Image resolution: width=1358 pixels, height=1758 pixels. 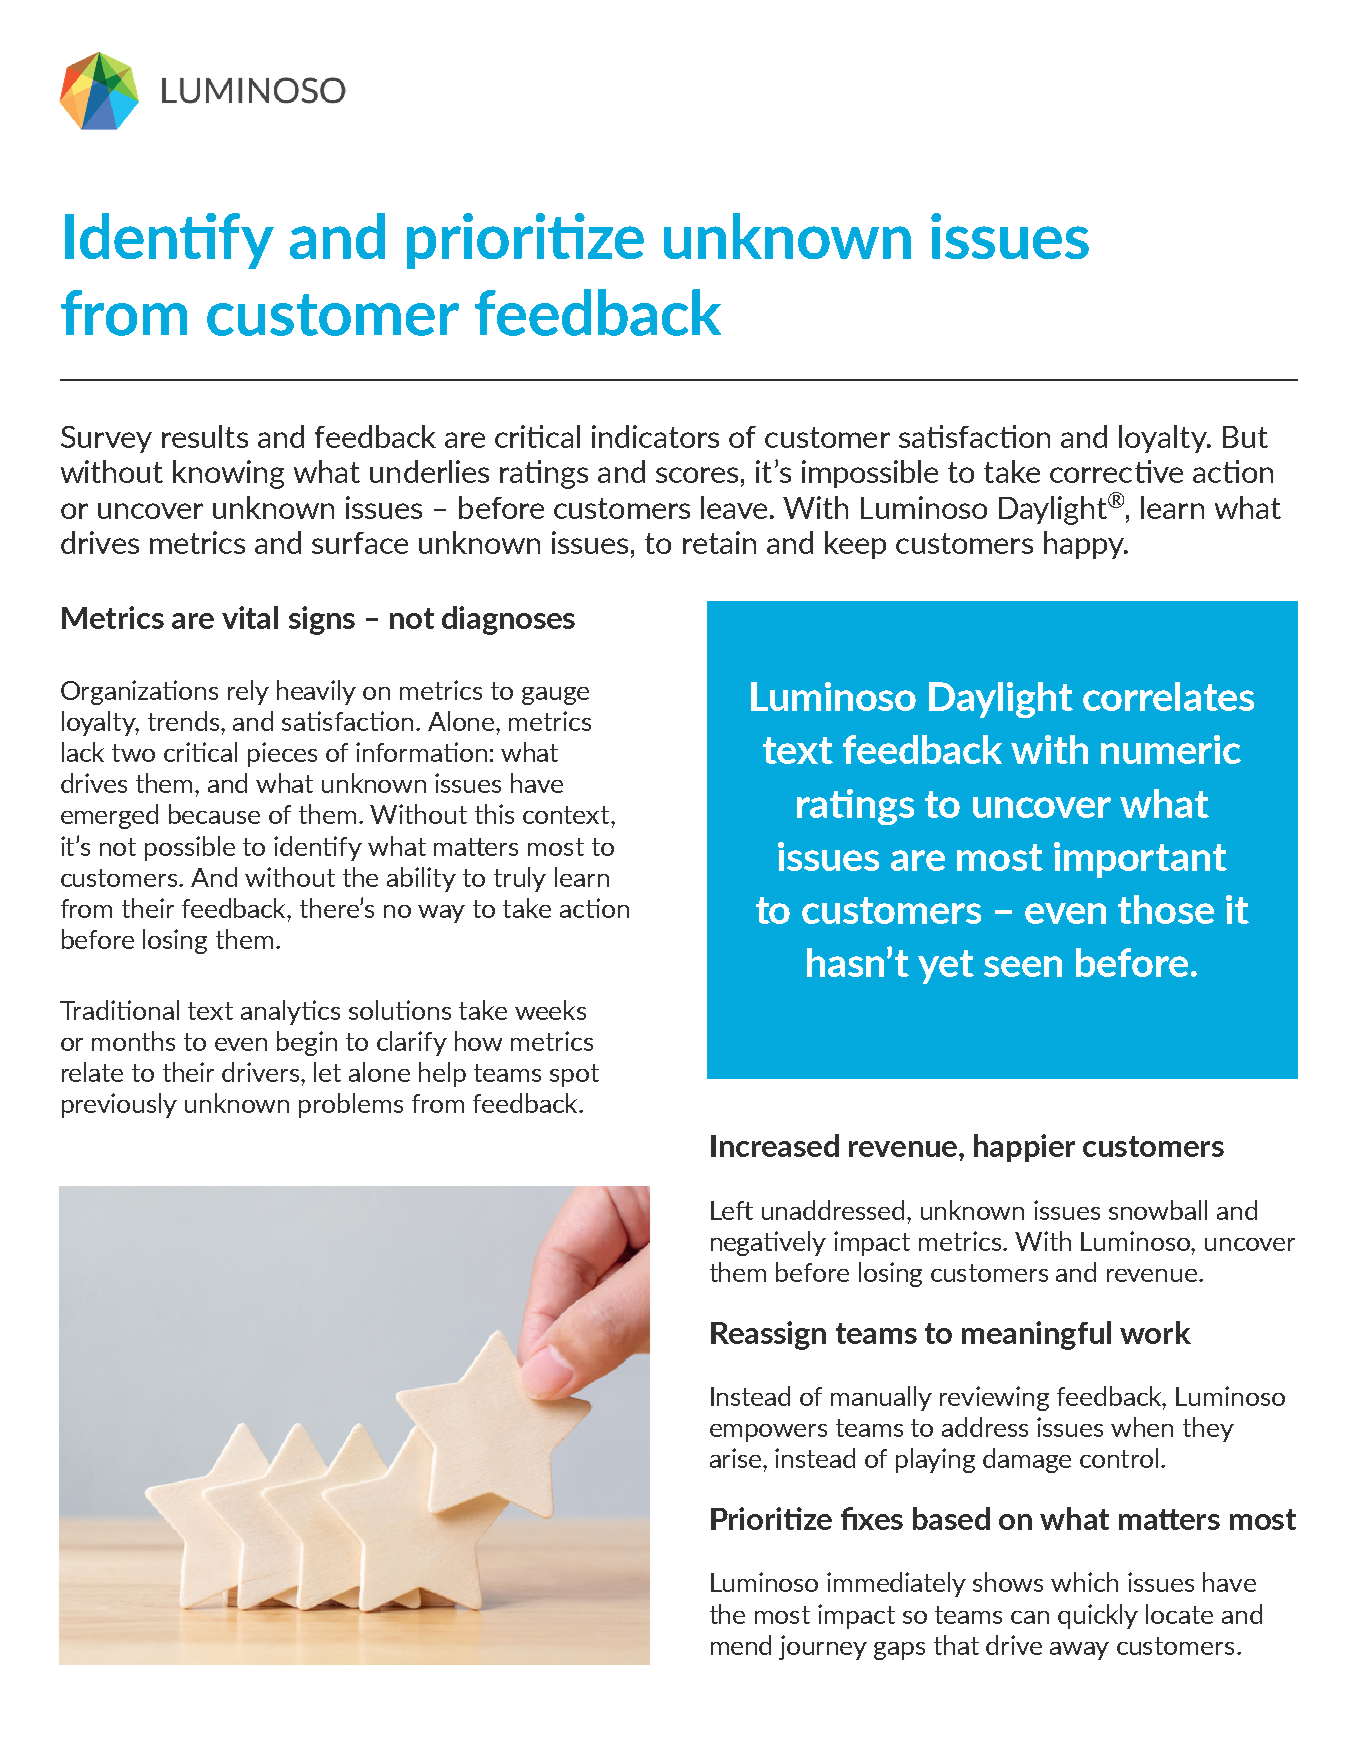 I want to click on spot, so click(x=574, y=1075).
